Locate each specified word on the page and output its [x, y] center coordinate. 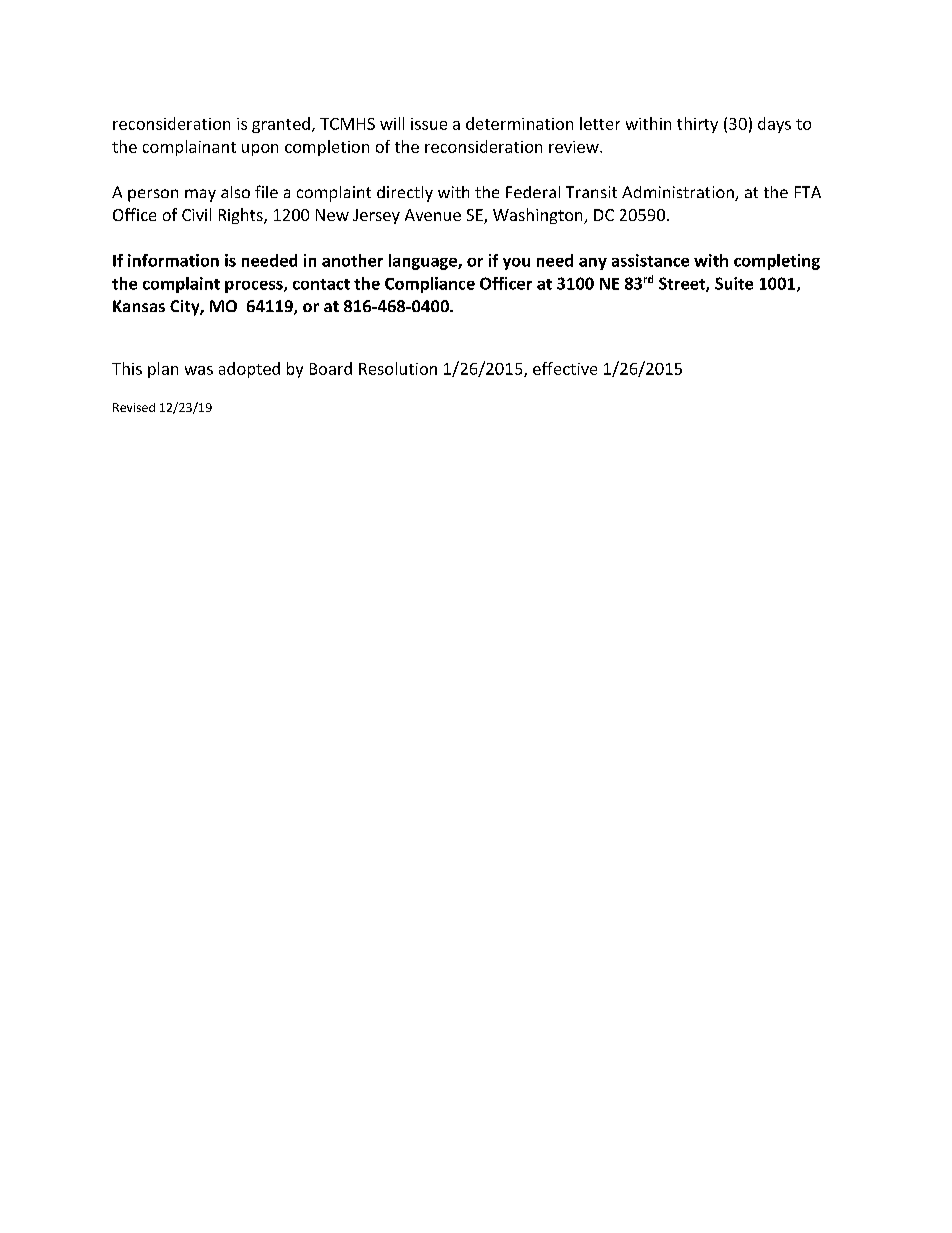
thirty [697, 125]
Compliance [430, 285]
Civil [196, 214]
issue [429, 124]
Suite [734, 283]
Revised [134, 407]
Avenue [433, 215]
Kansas [139, 306]
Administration [679, 193]
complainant [189, 148]
